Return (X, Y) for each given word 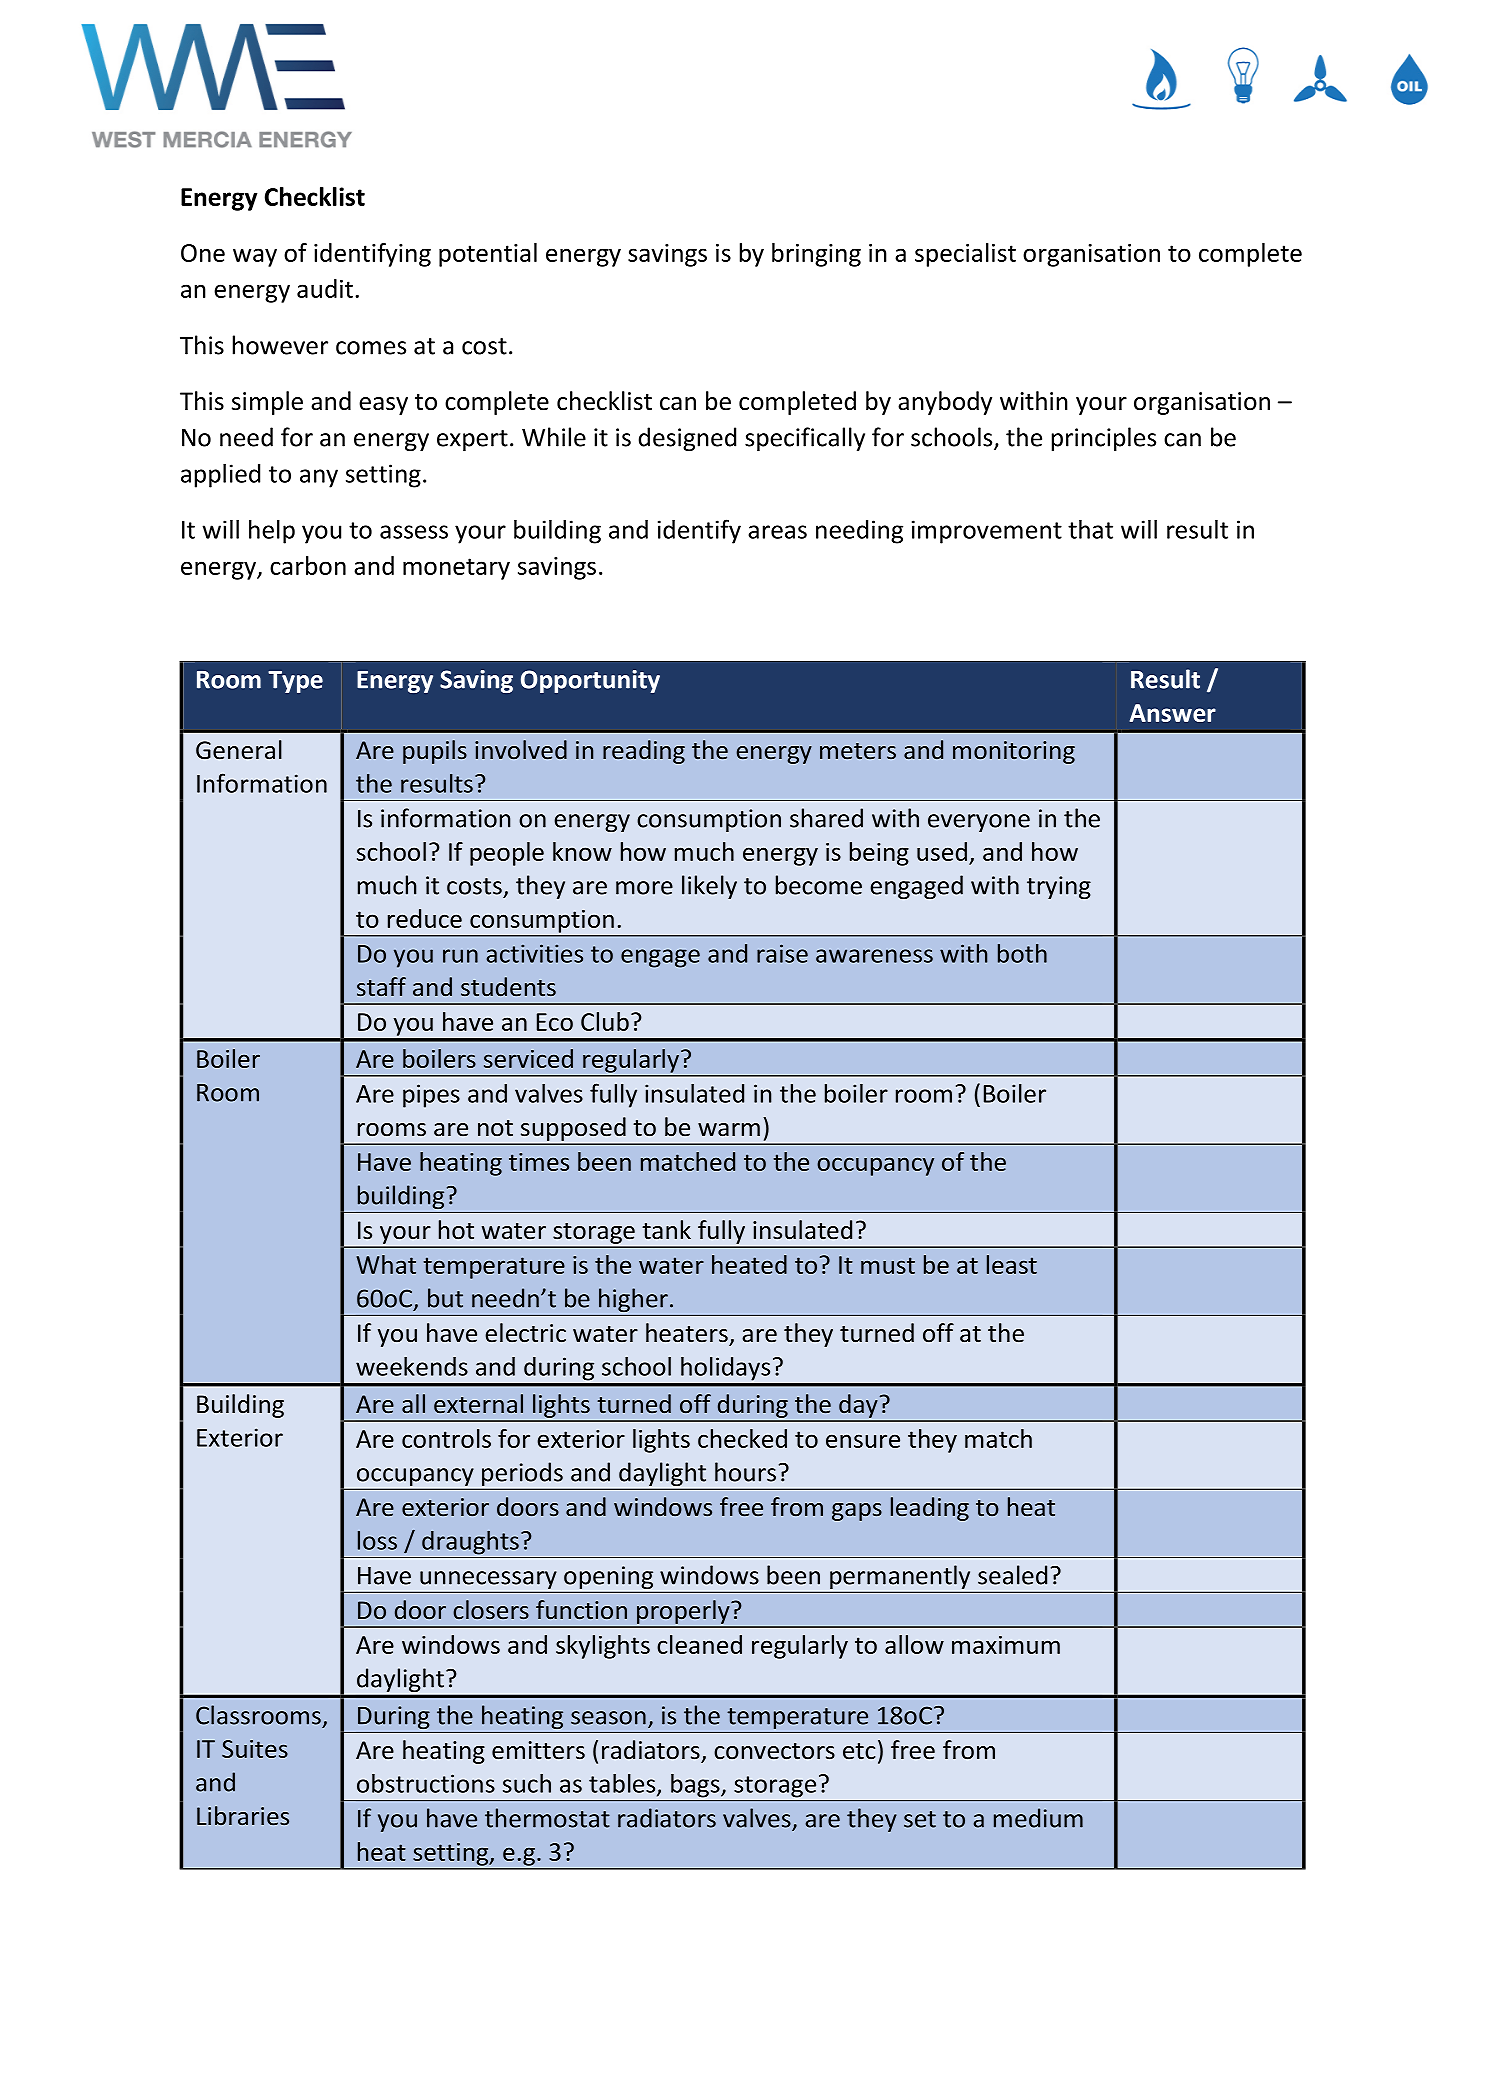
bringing (816, 255)
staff (381, 986)
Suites (255, 1749)
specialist (965, 255)
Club (605, 1021)
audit (325, 288)
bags (696, 1786)
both (1022, 953)
